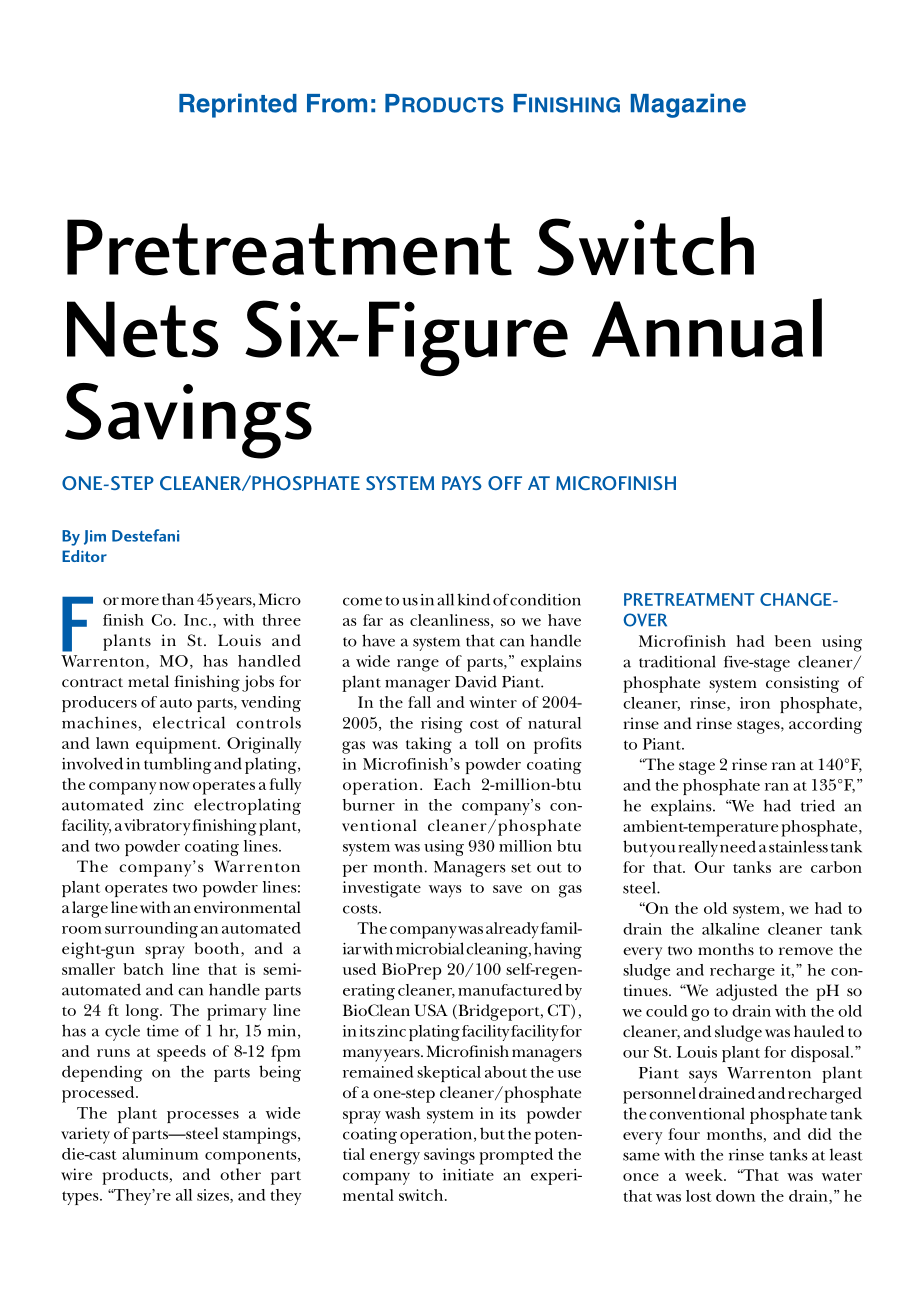 The width and height of the screenshot is (924, 1294). What do you see at coordinates (476, 681) in the screenshot?
I see `David` at bounding box center [476, 681].
